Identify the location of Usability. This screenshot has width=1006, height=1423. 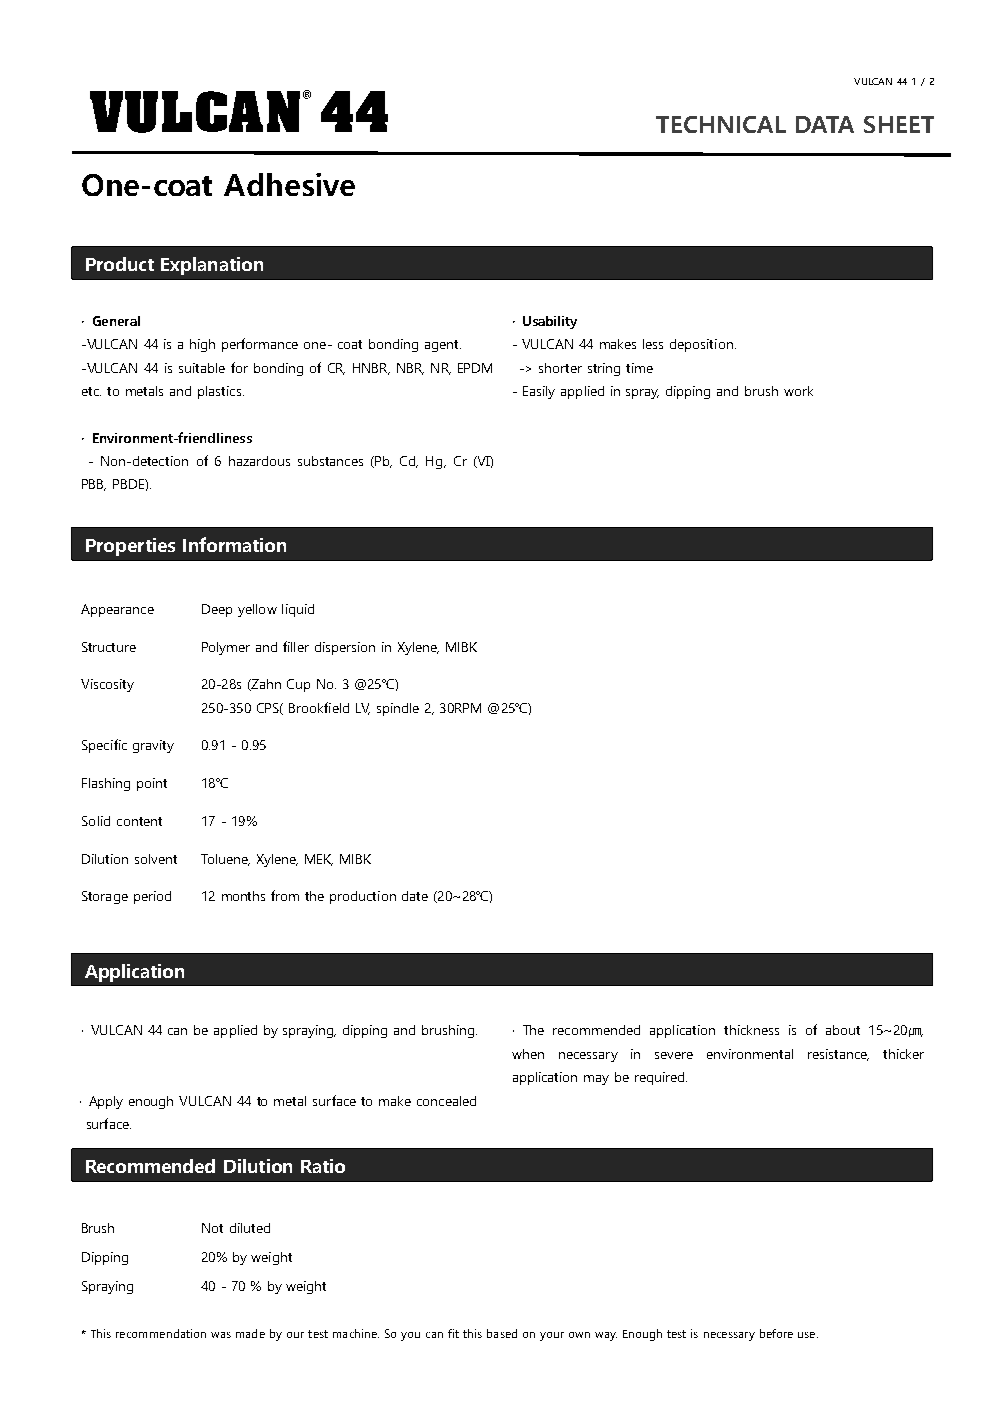
(550, 322).
